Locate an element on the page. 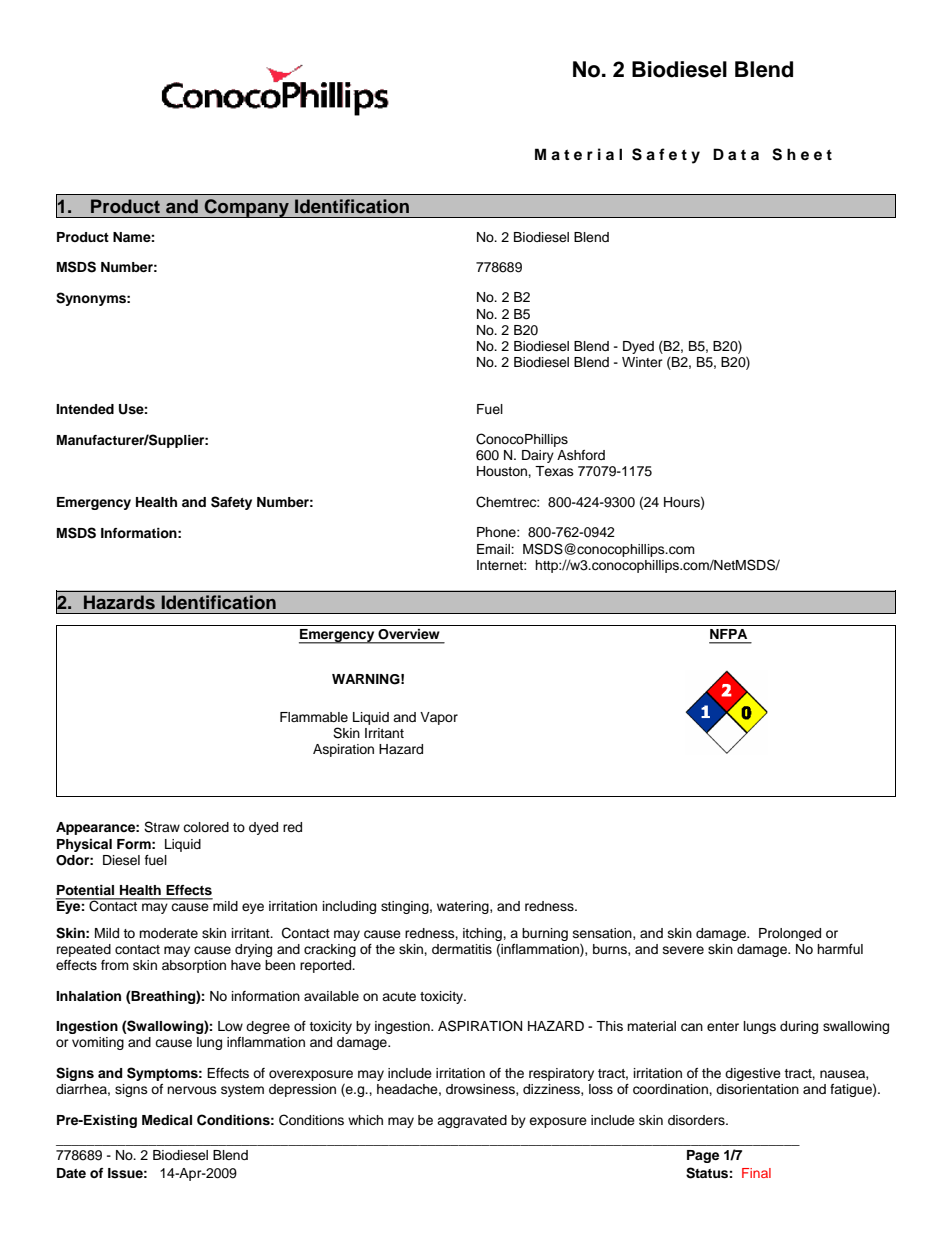 The image size is (952, 1233). Prolonged is located at coordinates (790, 934).
